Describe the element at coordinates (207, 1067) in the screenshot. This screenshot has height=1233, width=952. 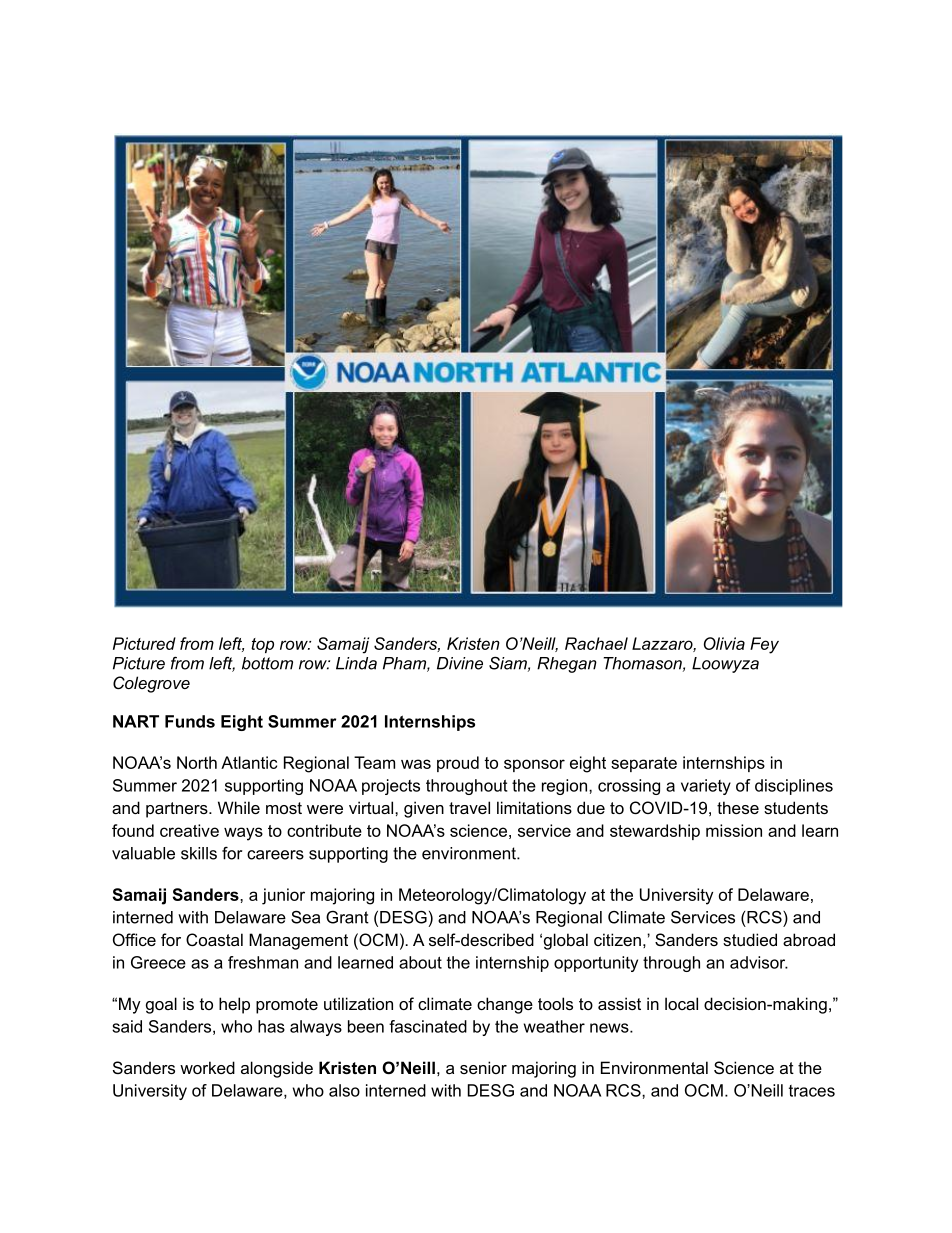
I see `worked` at that location.
